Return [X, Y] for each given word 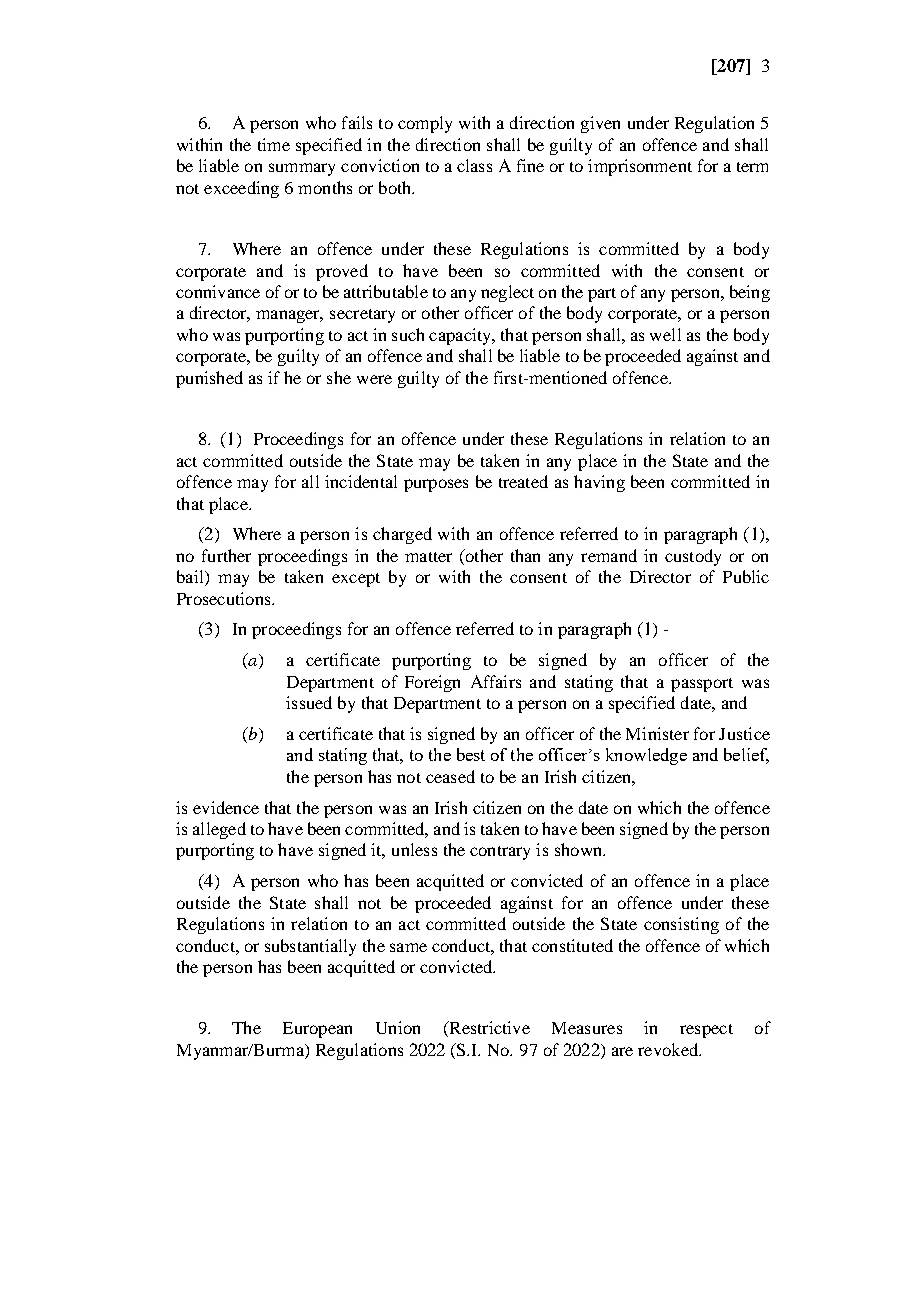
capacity [461, 336]
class [474, 165]
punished [209, 379]
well [665, 334]
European [317, 1030]
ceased [450, 776]
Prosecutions [225, 598]
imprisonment [640, 167]
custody [693, 557]
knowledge [646, 756]
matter [428, 557]
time [274, 144]
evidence [226, 807]
